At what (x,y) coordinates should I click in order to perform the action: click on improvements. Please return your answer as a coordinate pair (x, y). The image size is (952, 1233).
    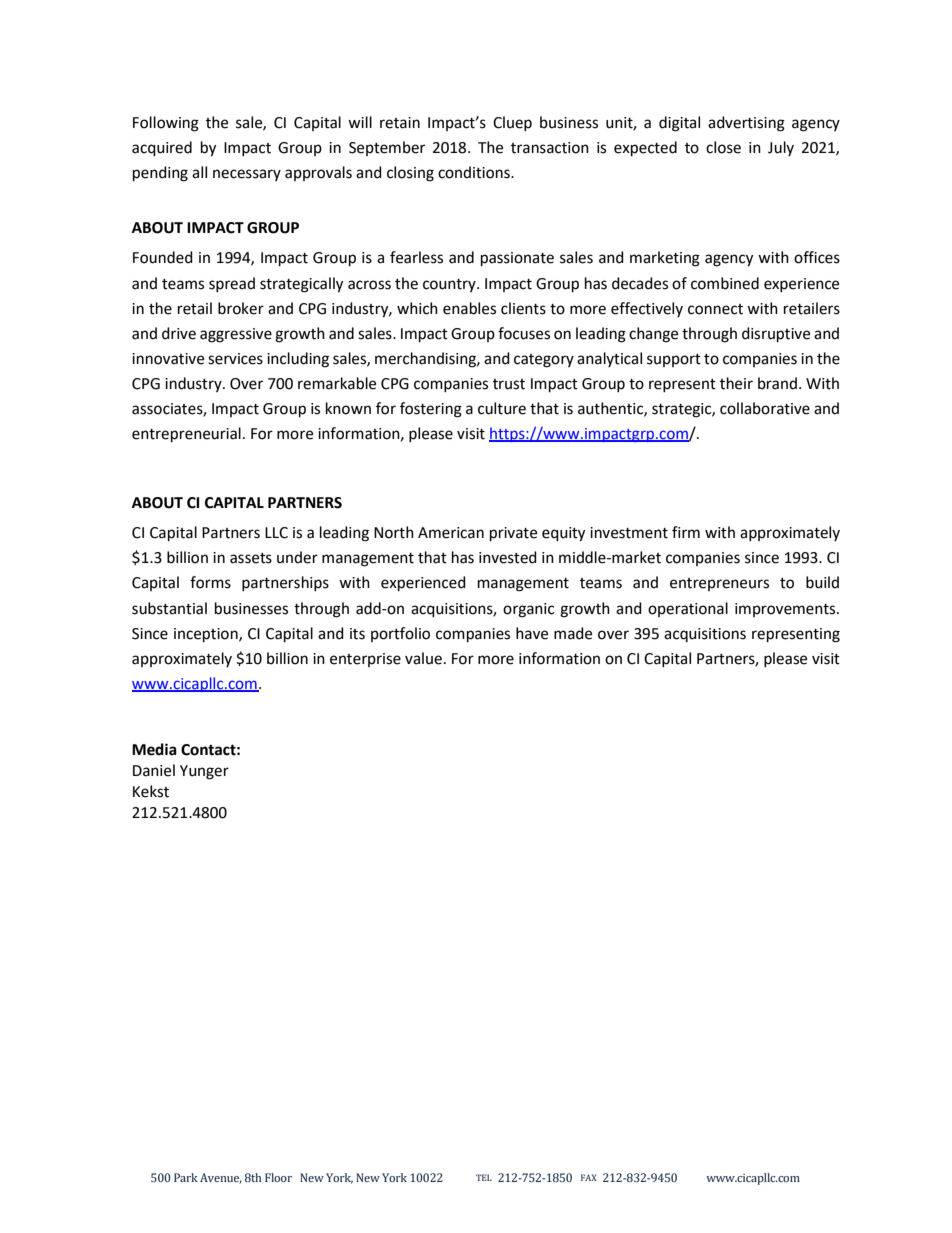
    Looking at the image, I should click on (786, 610).
